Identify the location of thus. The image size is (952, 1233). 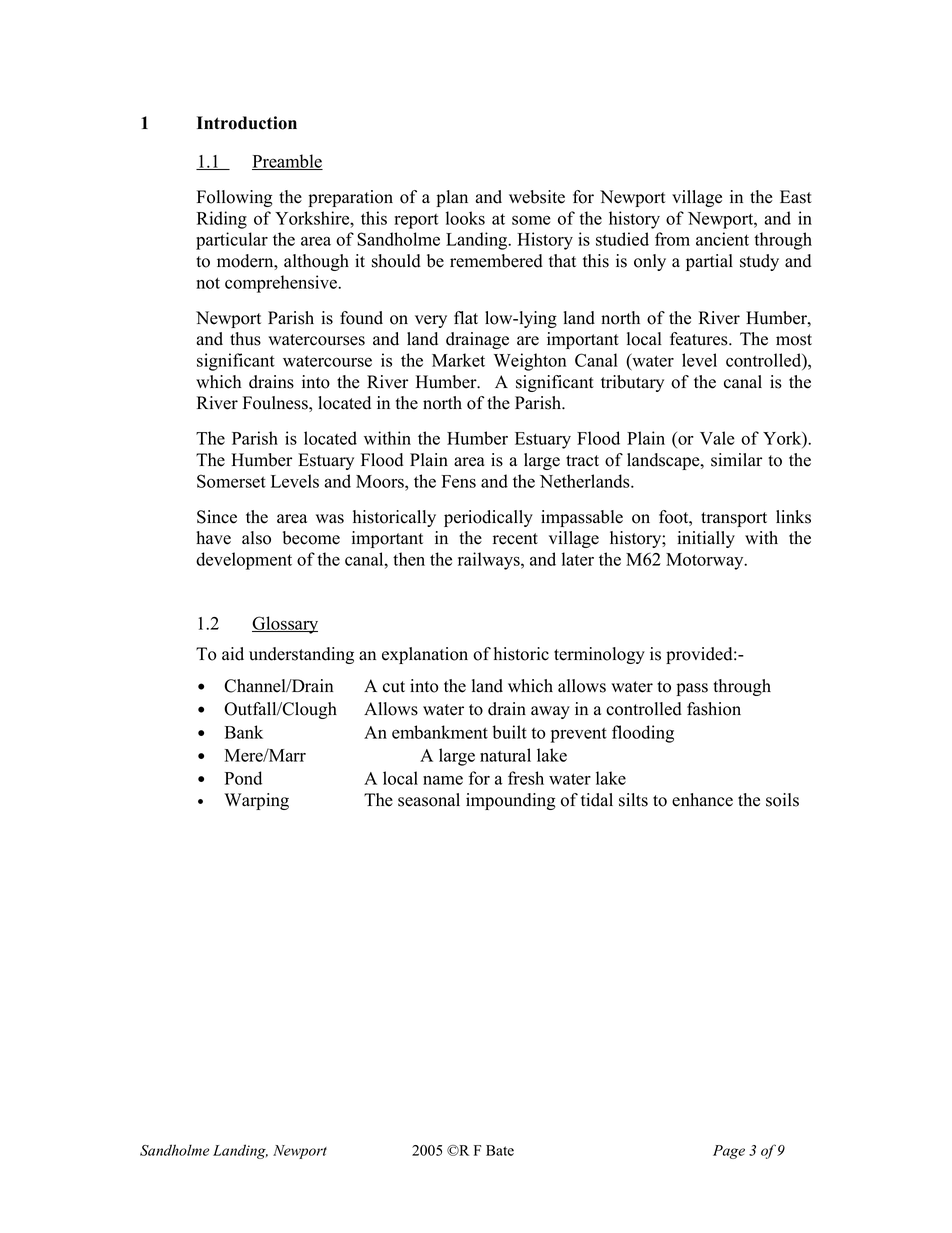
(245, 339).
